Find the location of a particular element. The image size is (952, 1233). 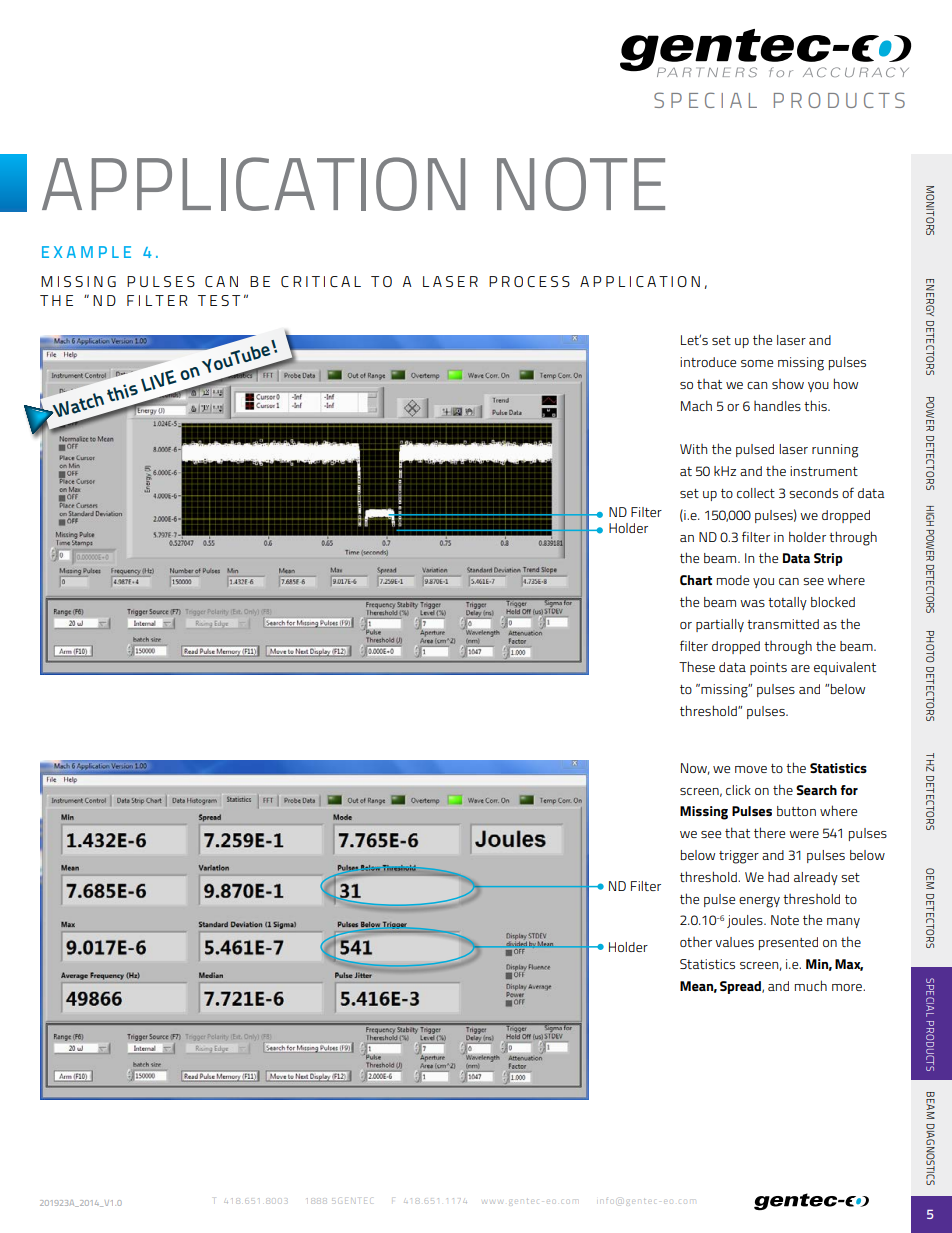

oce is located at coordinates (530, 281).
